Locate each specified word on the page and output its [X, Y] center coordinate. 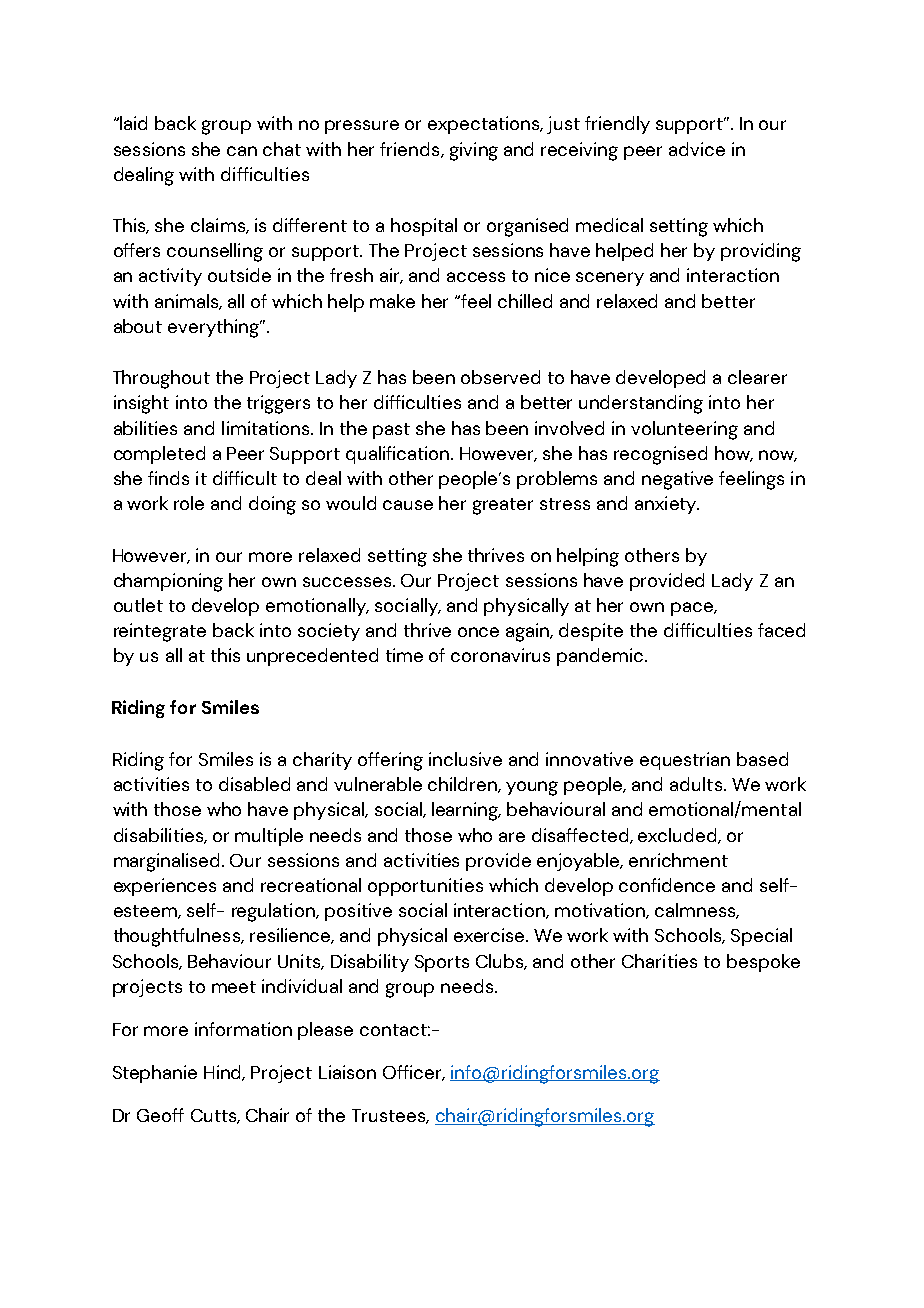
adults [696, 784]
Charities [659, 961]
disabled [254, 784]
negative [677, 480]
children [463, 785]
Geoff [160, 1115]
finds [168, 478]
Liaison [347, 1072]
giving [474, 151]
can [242, 151]
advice [697, 149]
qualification [399, 455]
